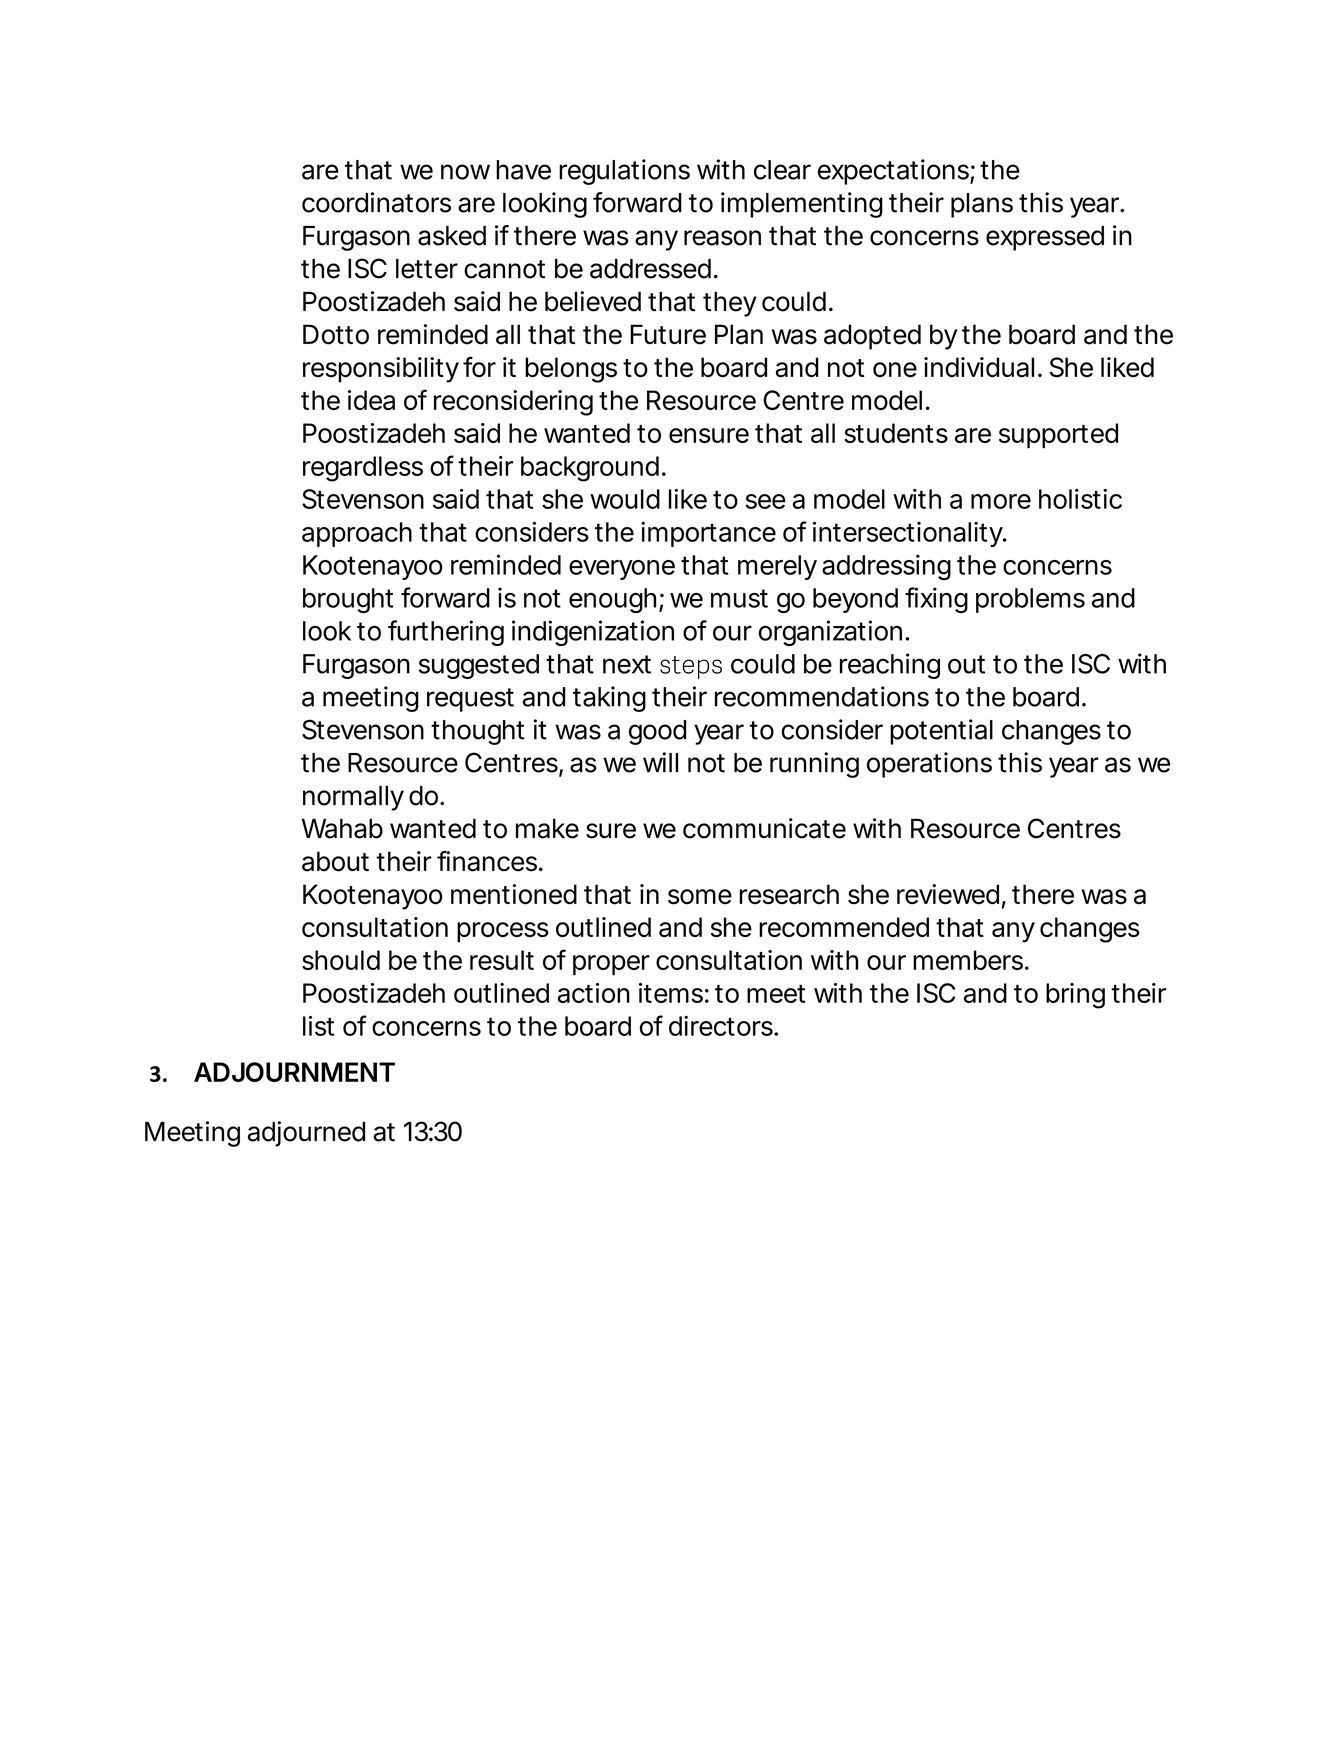 The width and height of the page is (1344, 1739). What do you see at coordinates (948, 894) in the page?
I see `reviewed` at bounding box center [948, 894].
